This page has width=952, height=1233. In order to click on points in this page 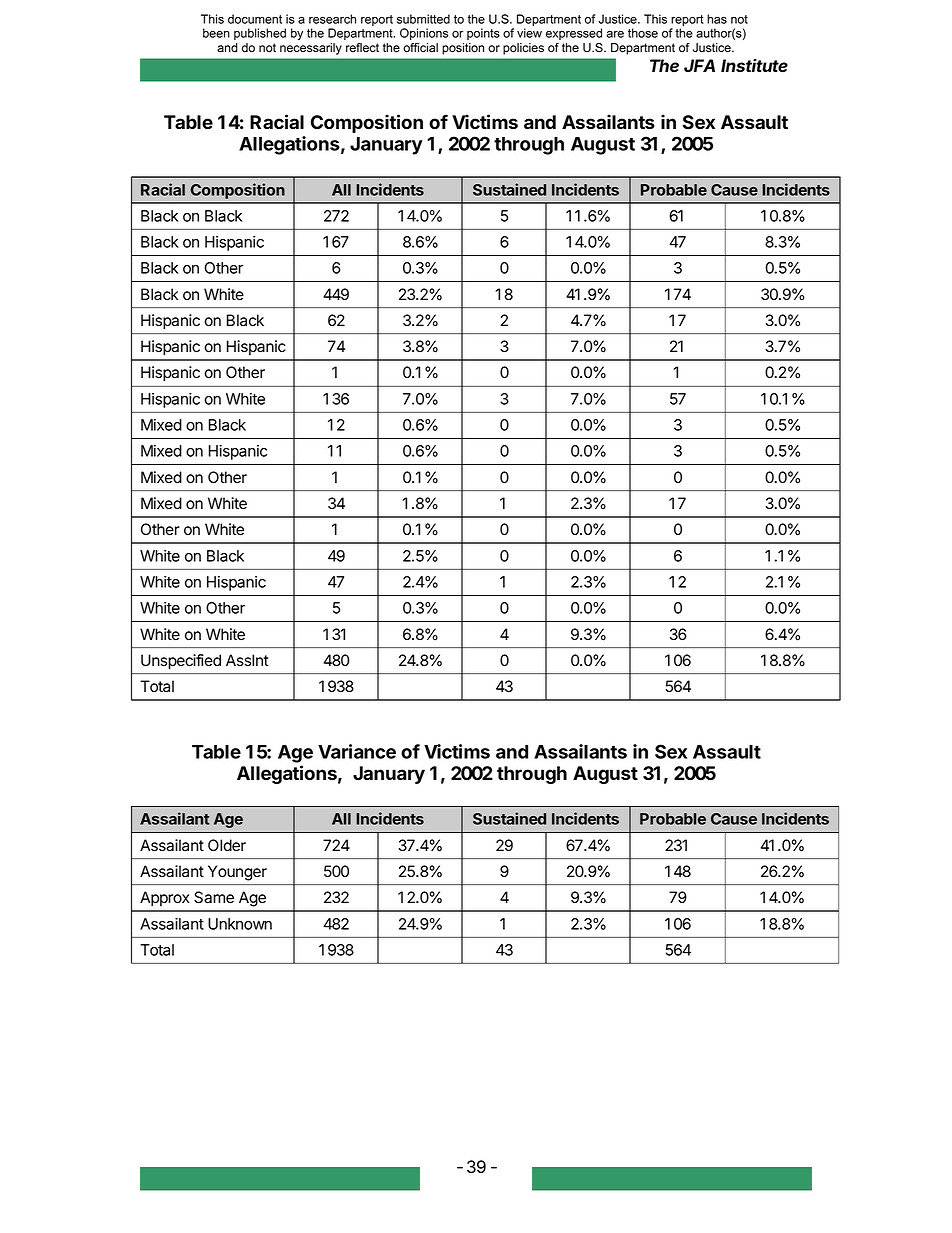, I will do `click(483, 34)`.
